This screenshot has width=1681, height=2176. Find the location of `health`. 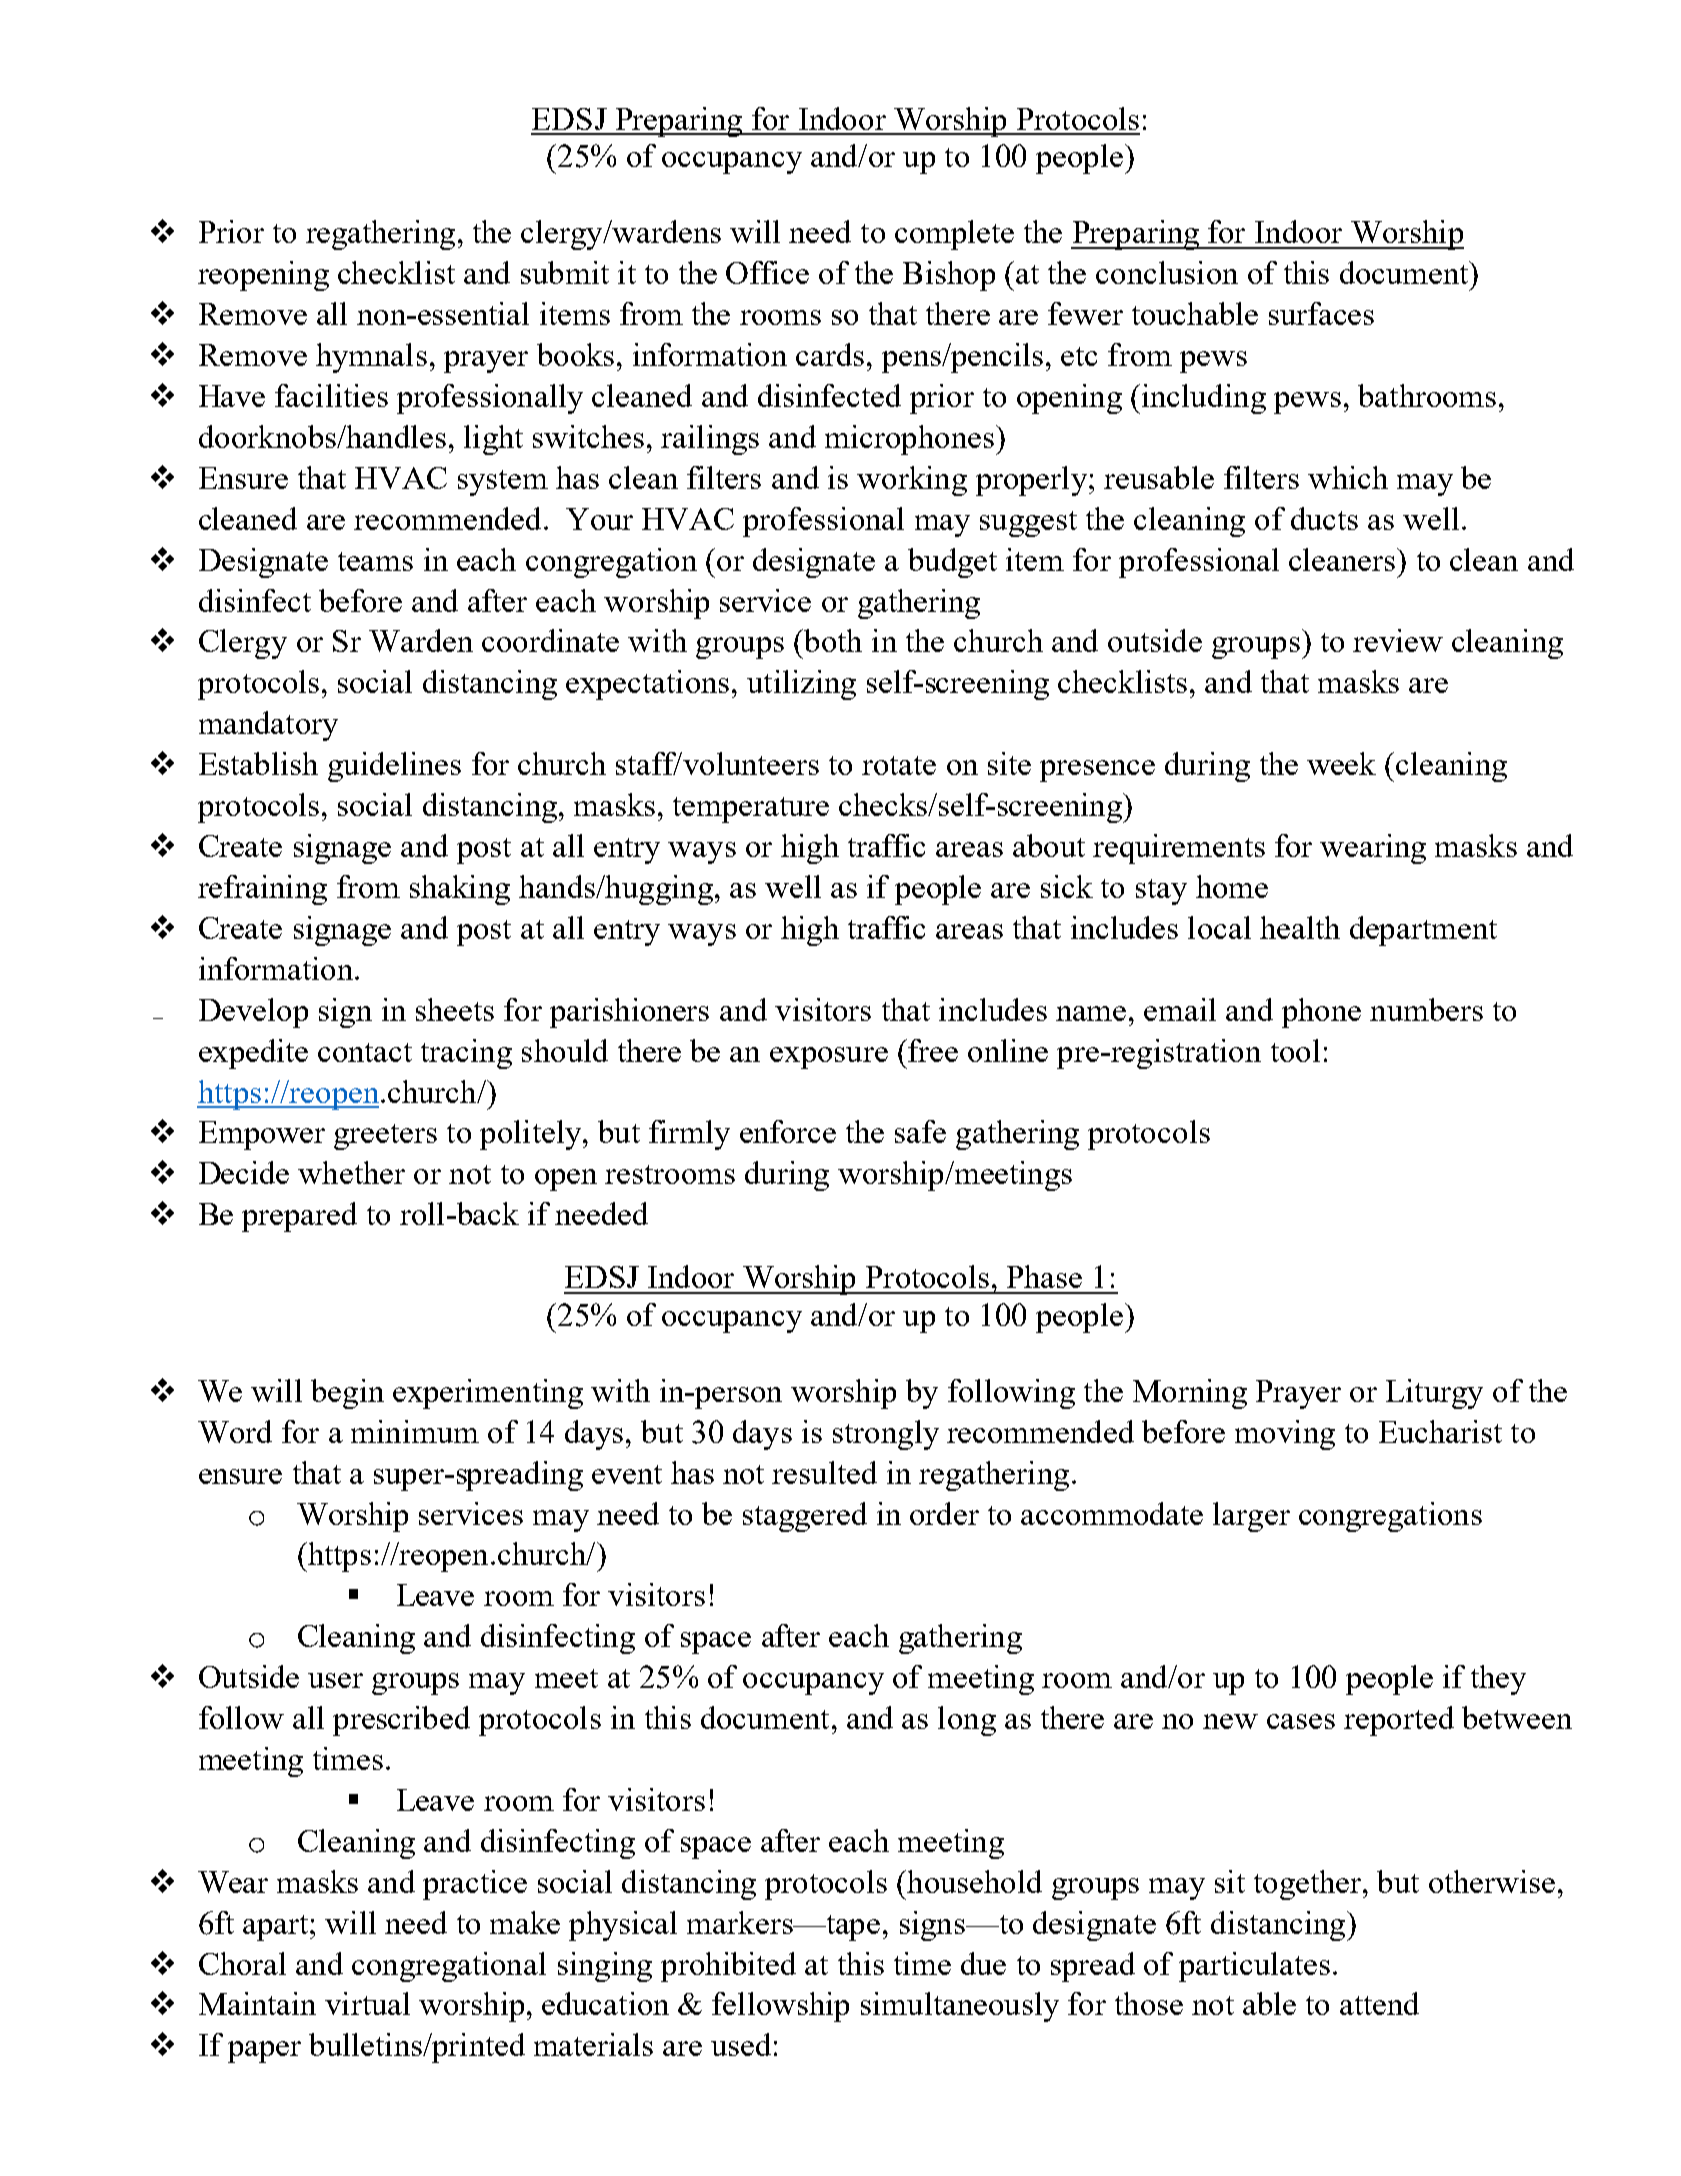

health is located at coordinates (1300, 927).
